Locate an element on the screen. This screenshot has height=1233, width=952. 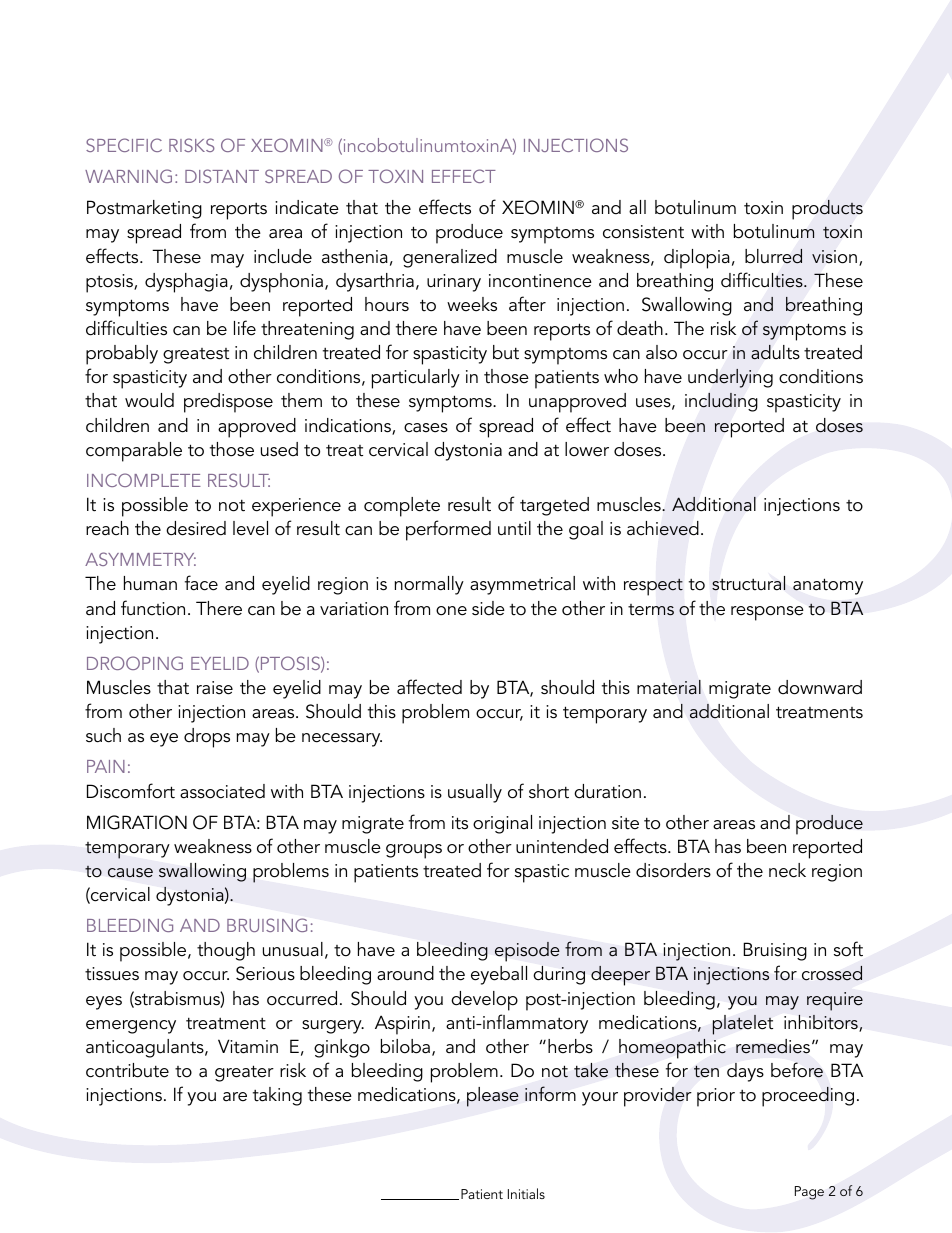
taking is located at coordinates (277, 1096).
